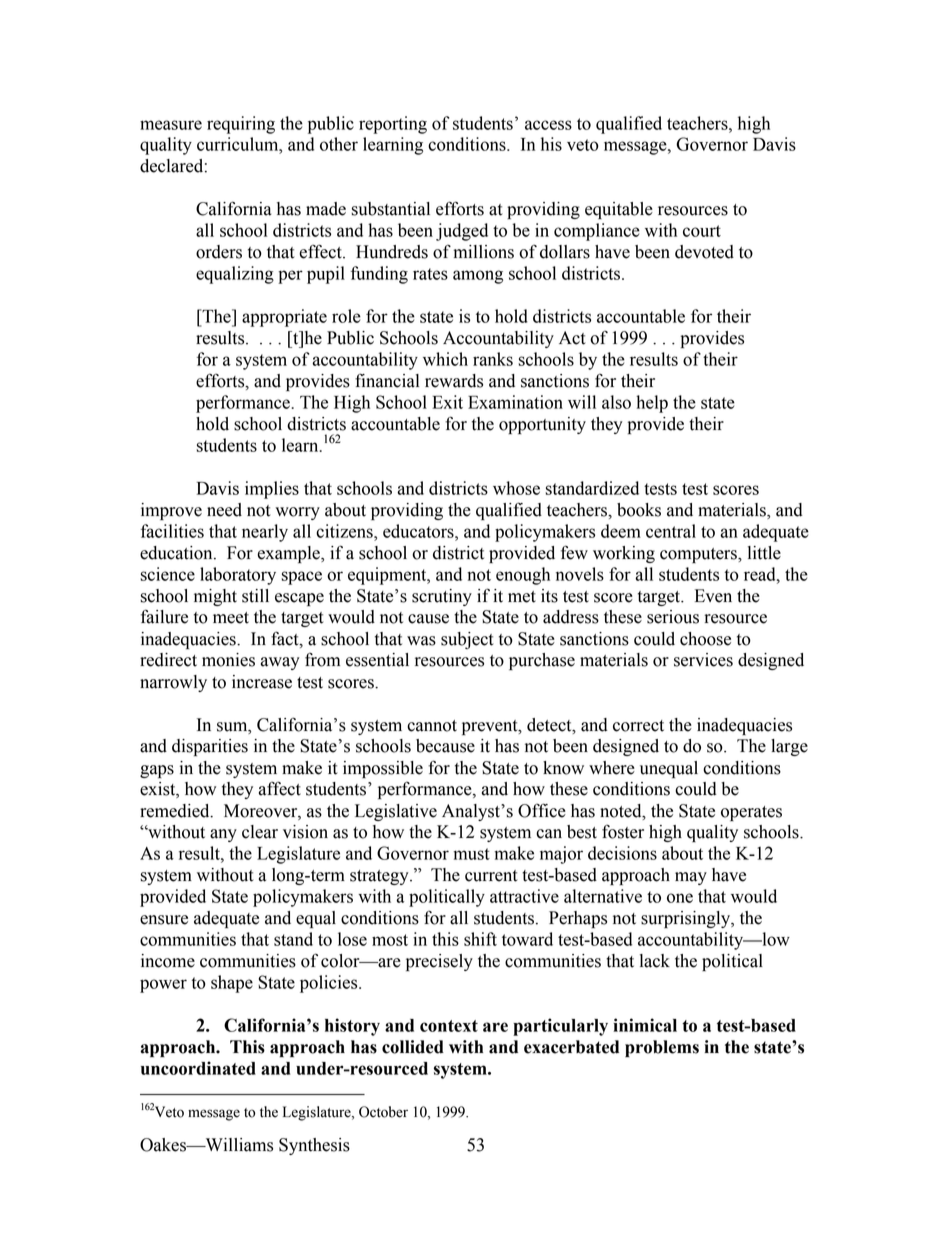  What do you see at coordinates (548, 125) in the screenshot?
I see `access` at bounding box center [548, 125].
